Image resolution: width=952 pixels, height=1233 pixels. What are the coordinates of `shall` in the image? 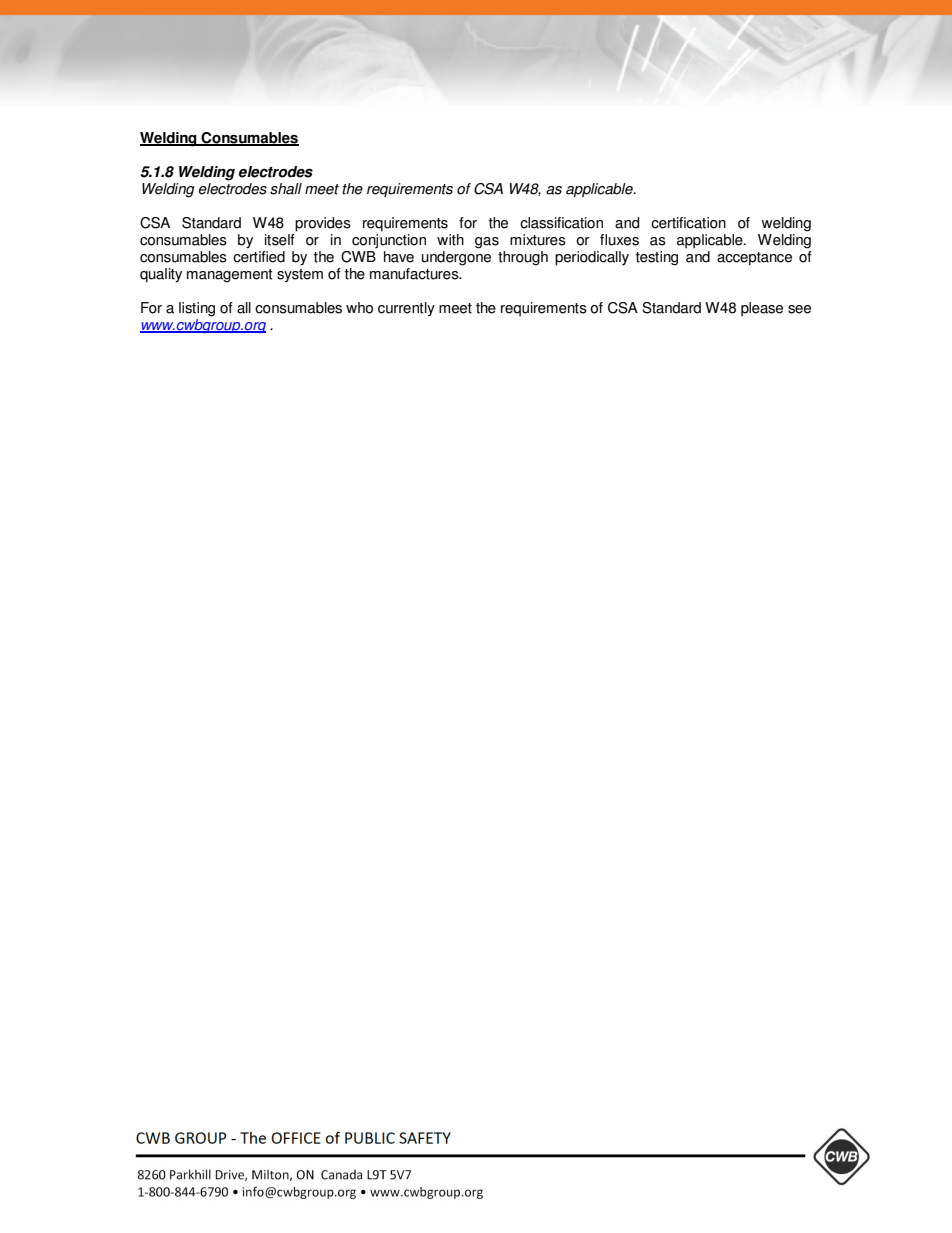 It's located at (286, 189).
